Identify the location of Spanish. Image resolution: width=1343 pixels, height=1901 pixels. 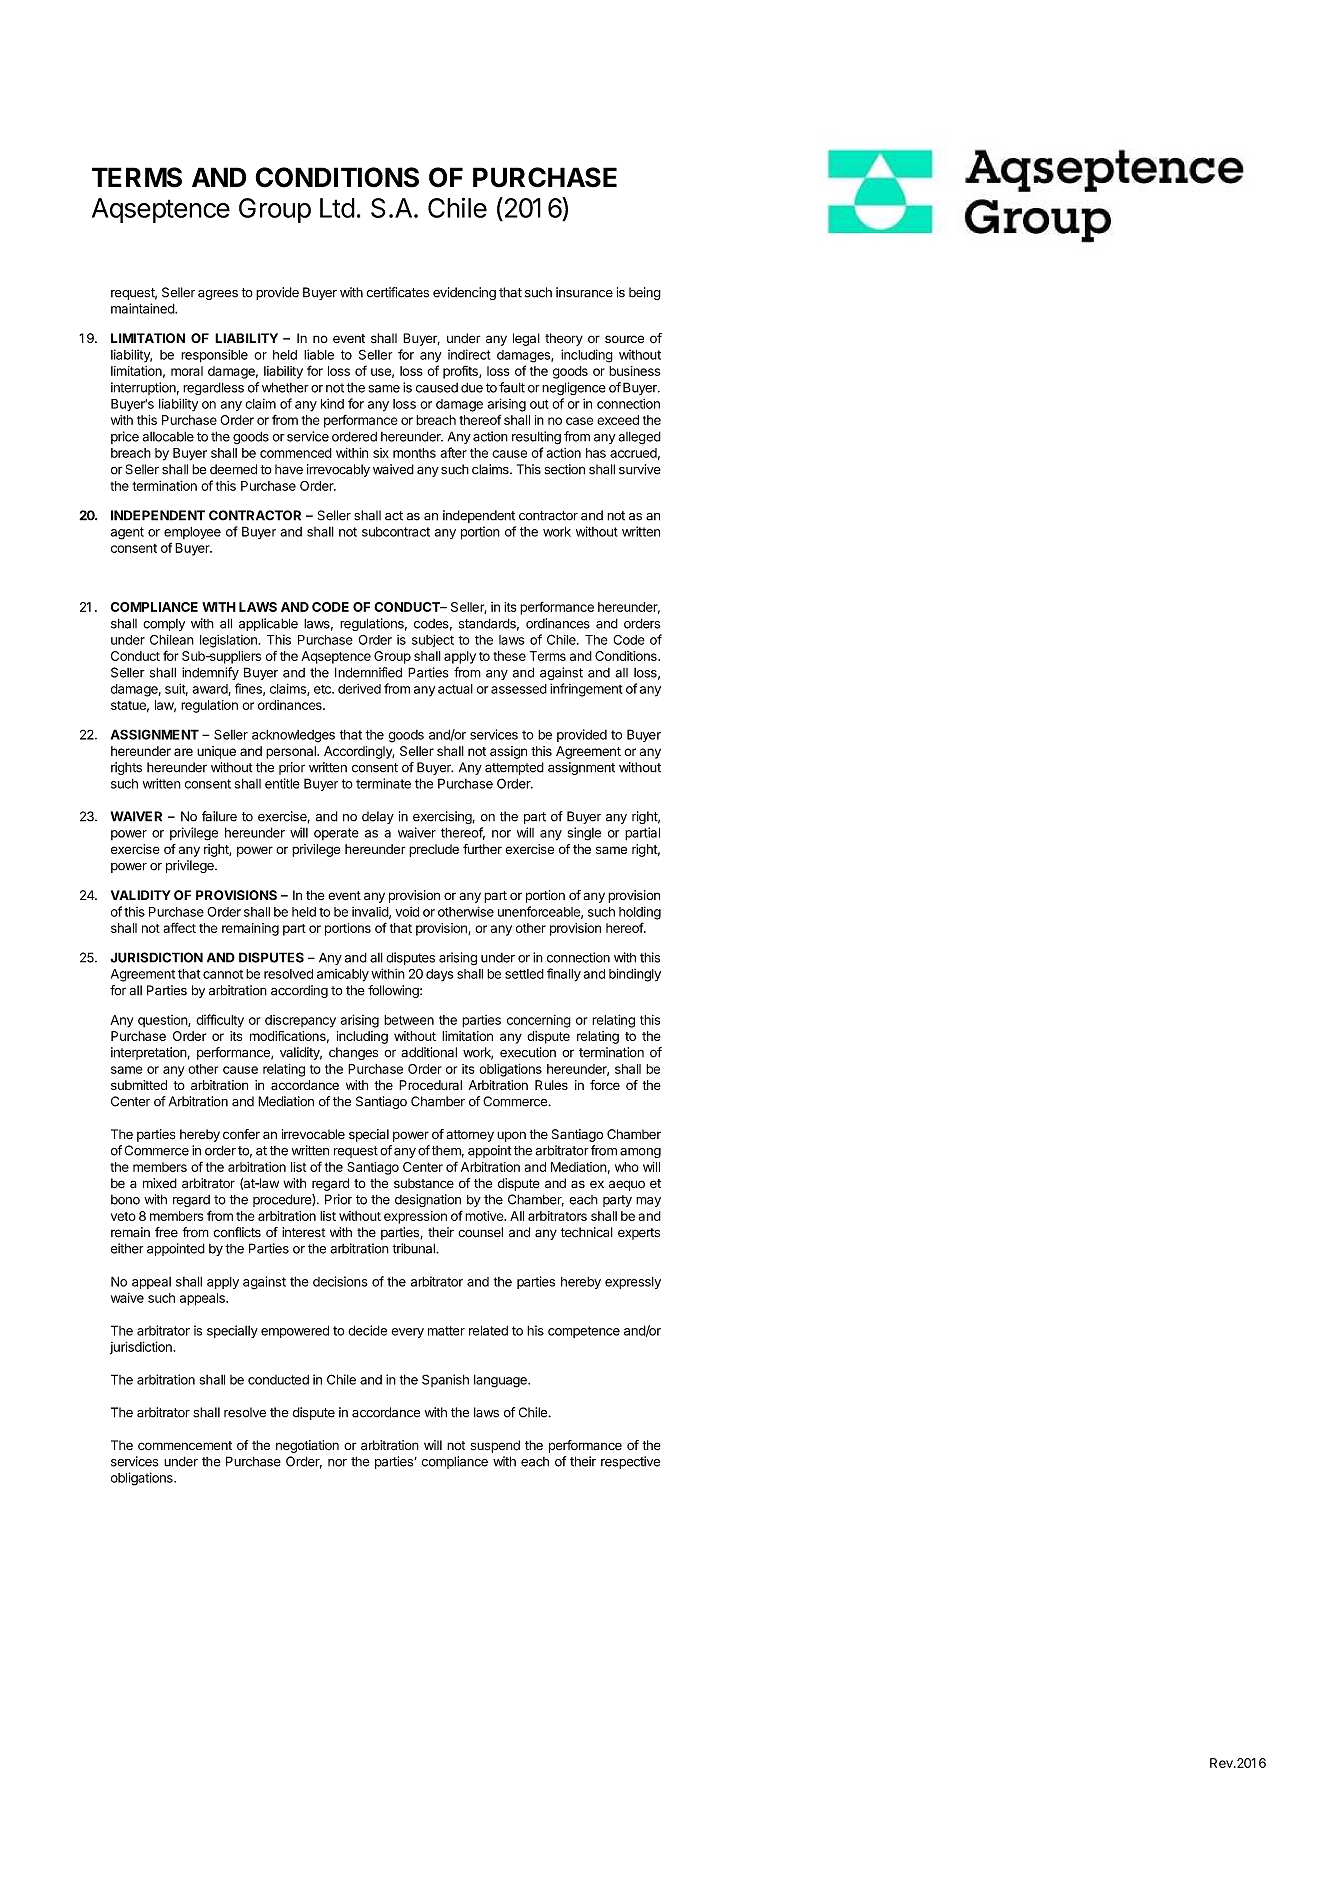
(445, 1380).
